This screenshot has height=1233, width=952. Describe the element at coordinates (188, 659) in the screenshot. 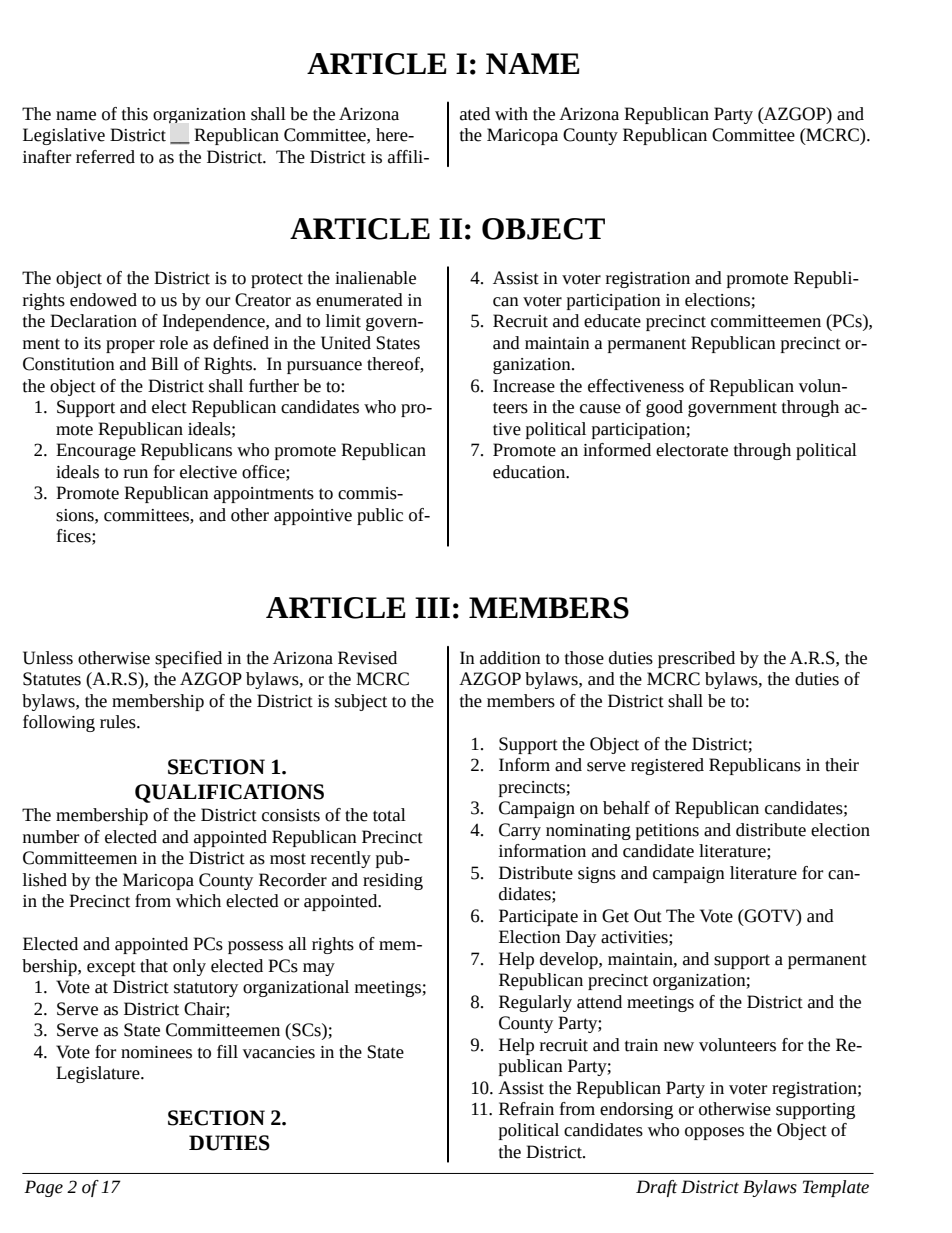

I see `specified` at that location.
